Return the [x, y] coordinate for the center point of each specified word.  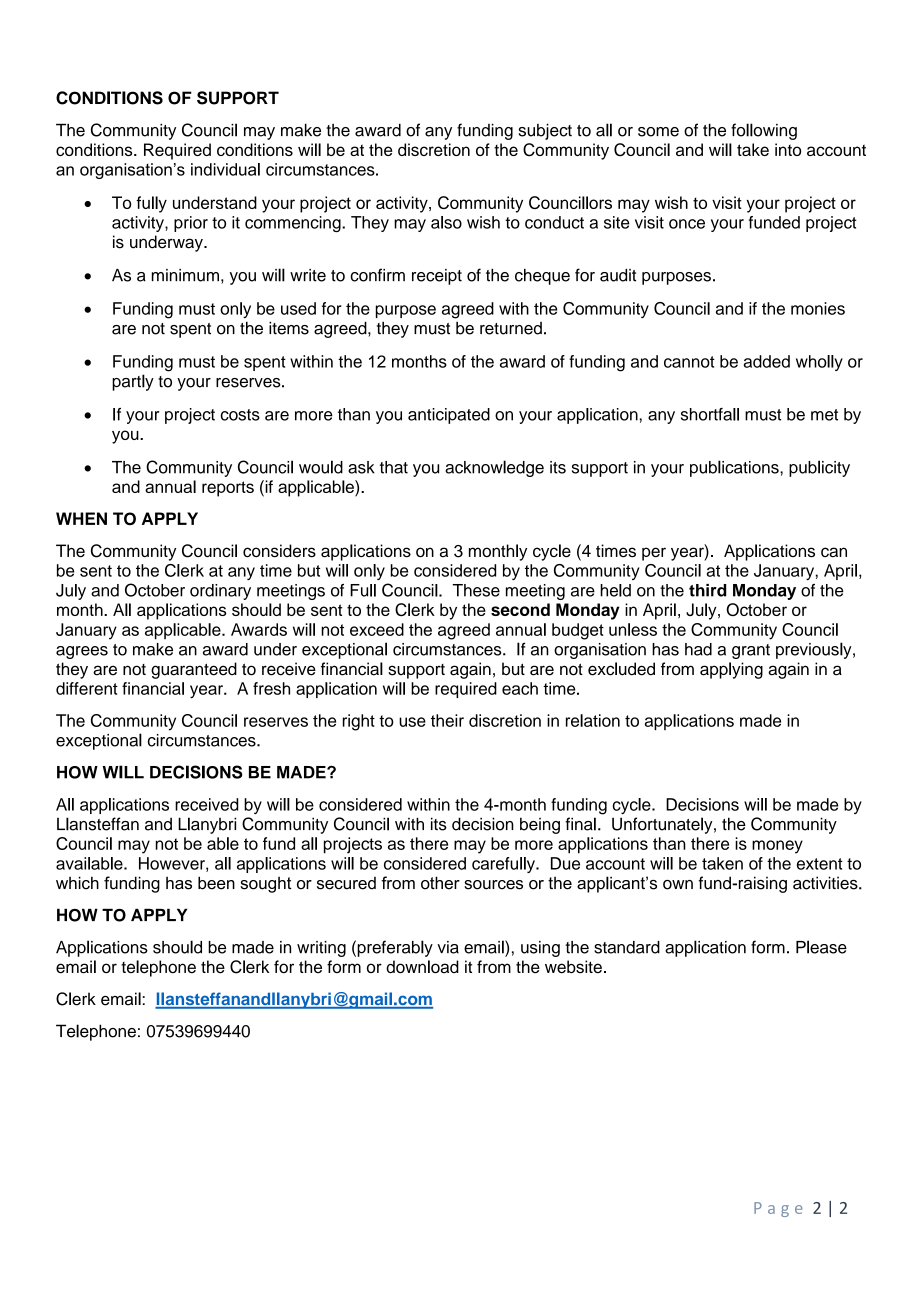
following [764, 131]
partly [133, 382]
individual [225, 169]
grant [751, 651]
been [216, 883]
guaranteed [194, 670]
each [520, 688]
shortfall [710, 414]
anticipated [449, 416]
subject [545, 132]
